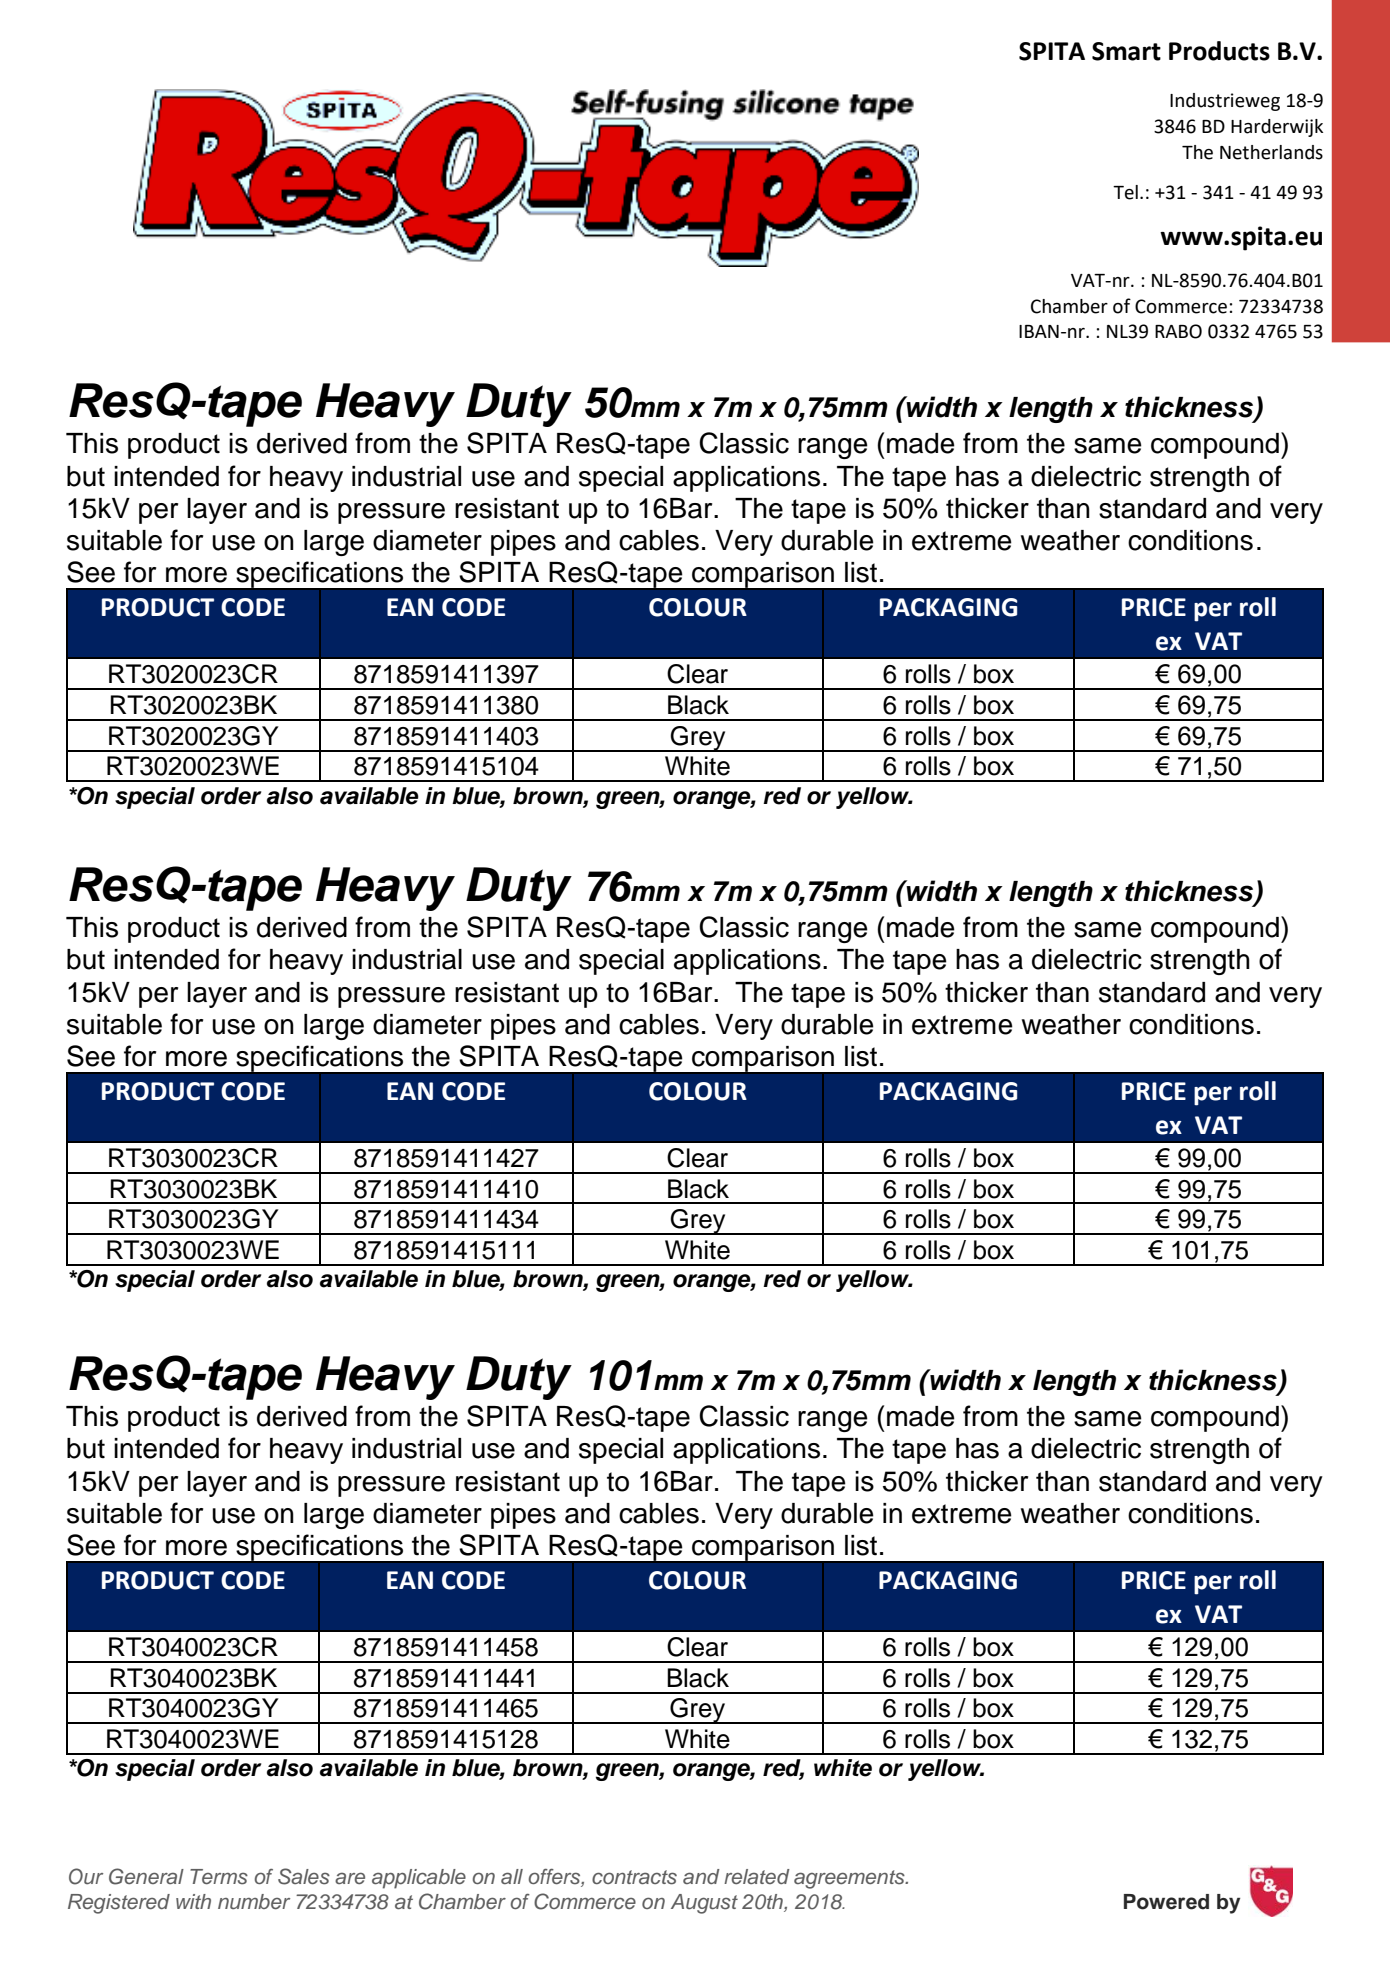 The width and height of the screenshot is (1390, 1966). I want to click on Netherlands, so click(1271, 152).
